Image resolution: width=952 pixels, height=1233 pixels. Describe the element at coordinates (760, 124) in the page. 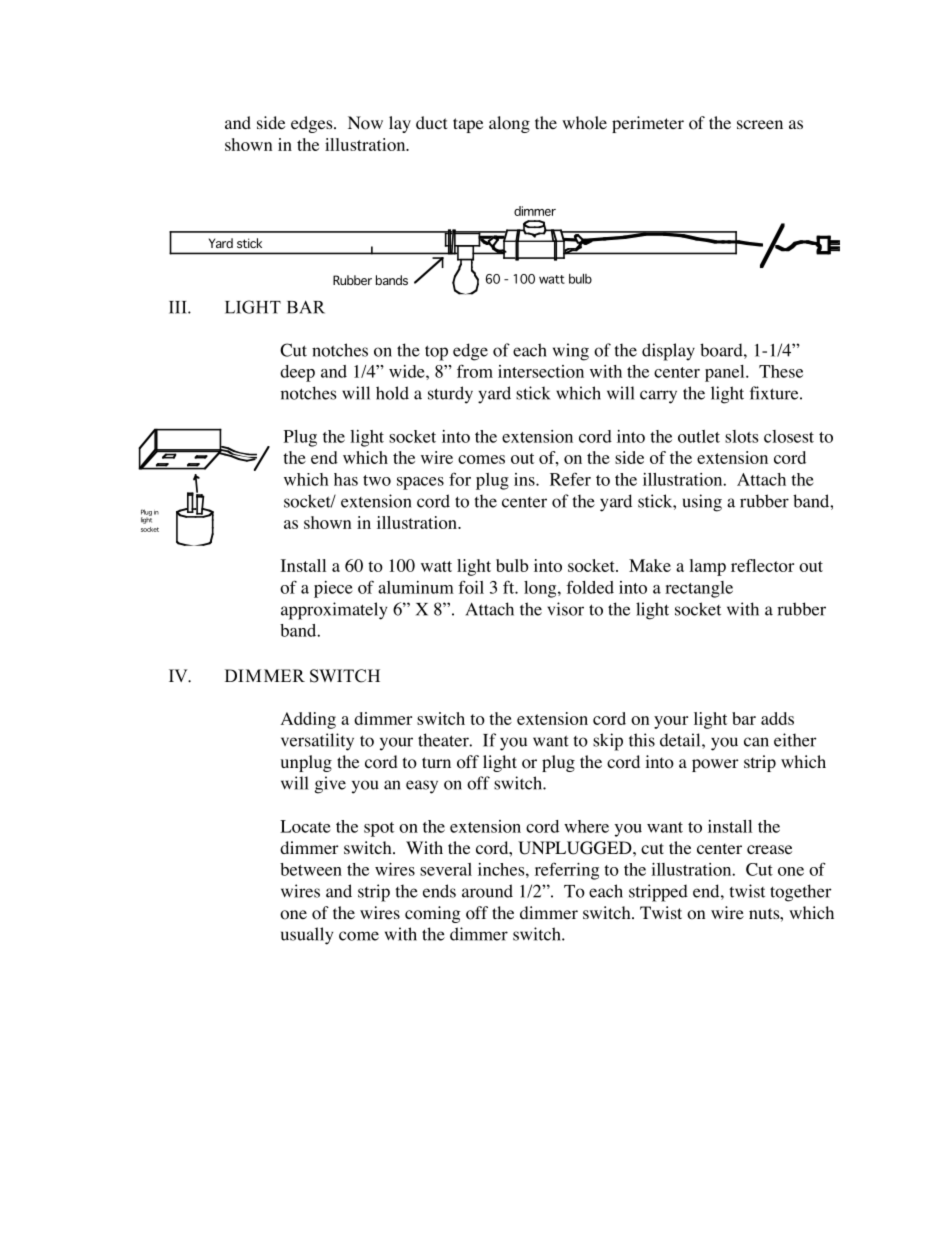

I see `screen` at that location.
